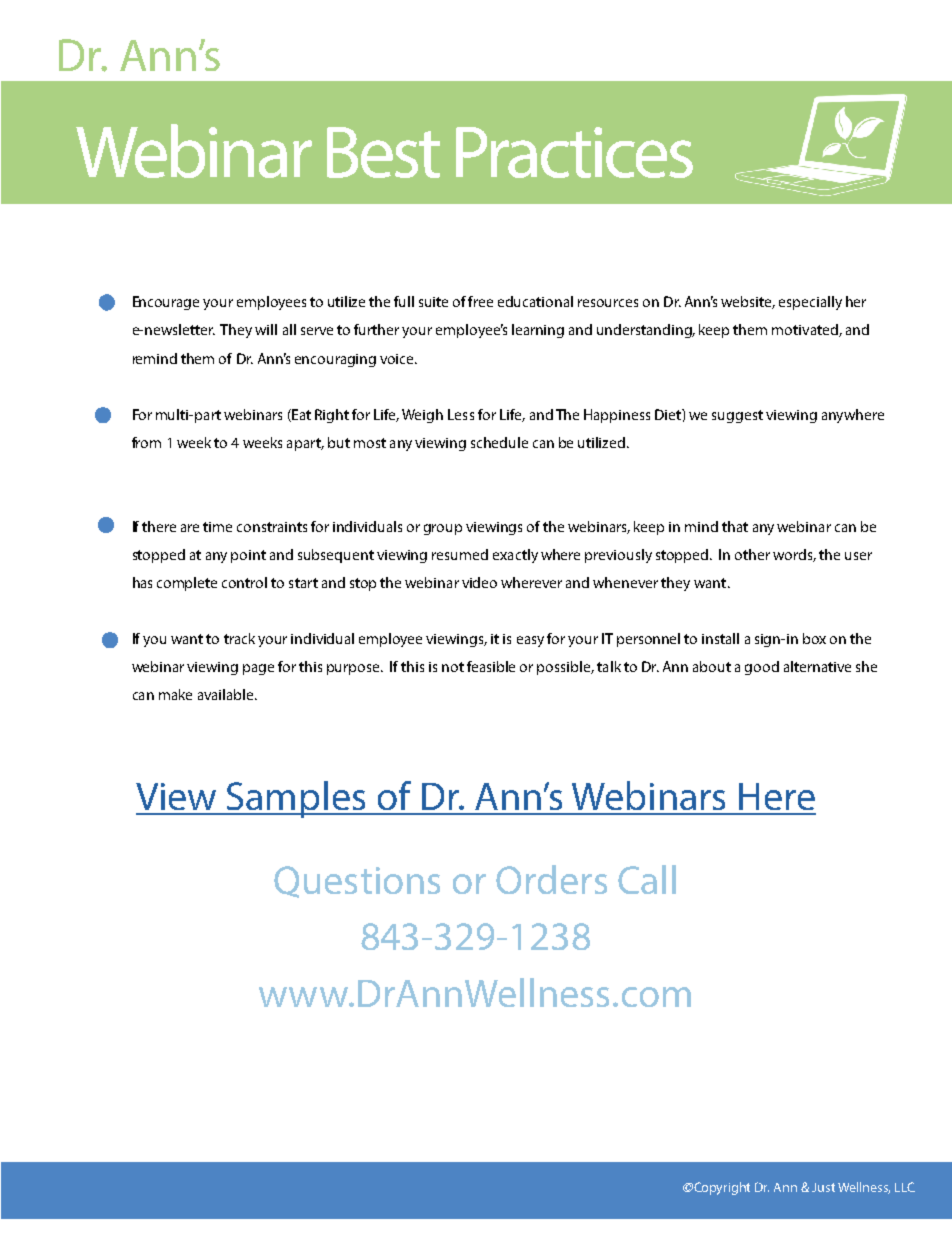  I want to click on Samples, so click(297, 799).
